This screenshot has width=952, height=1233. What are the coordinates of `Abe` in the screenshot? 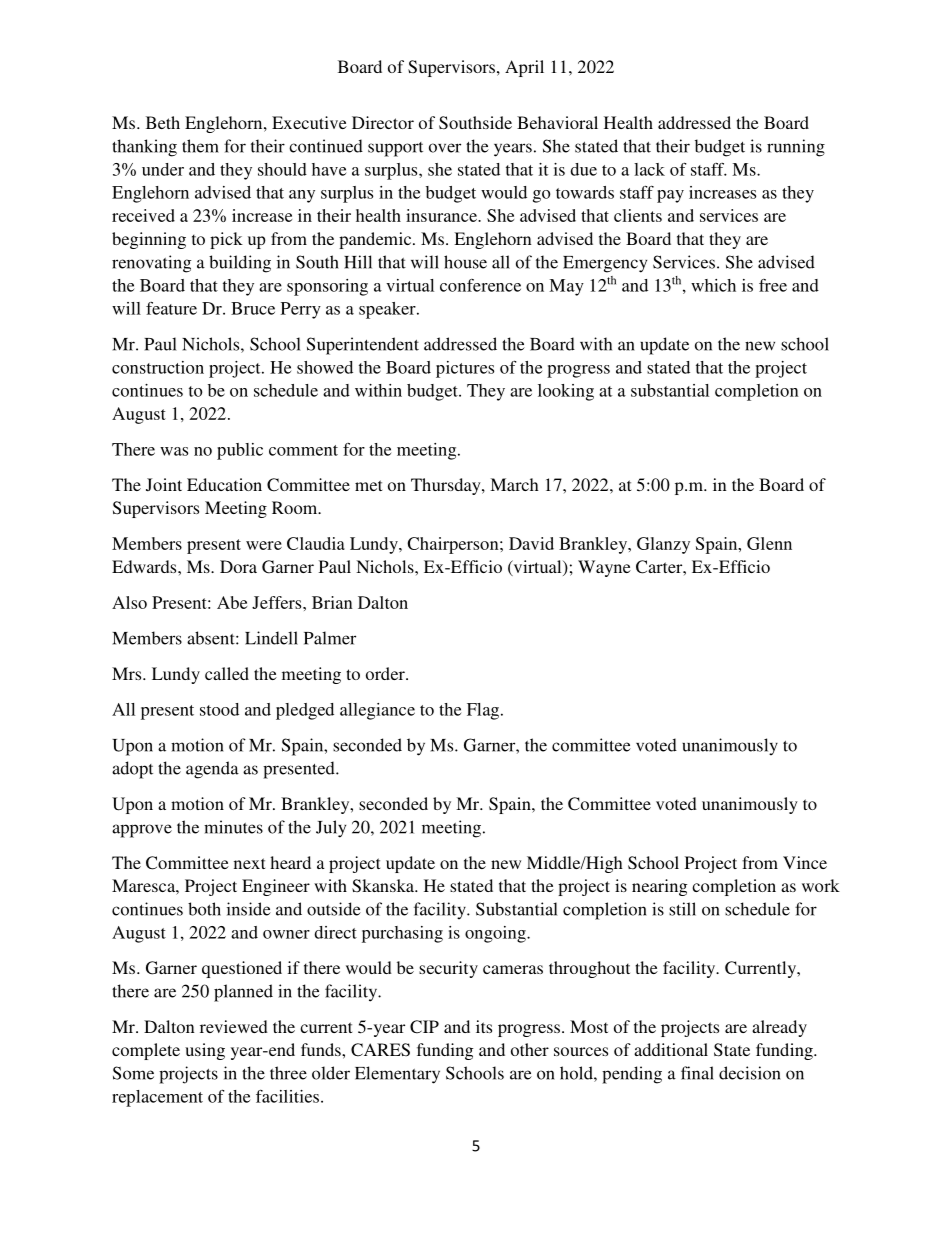 It's located at (232, 602).
